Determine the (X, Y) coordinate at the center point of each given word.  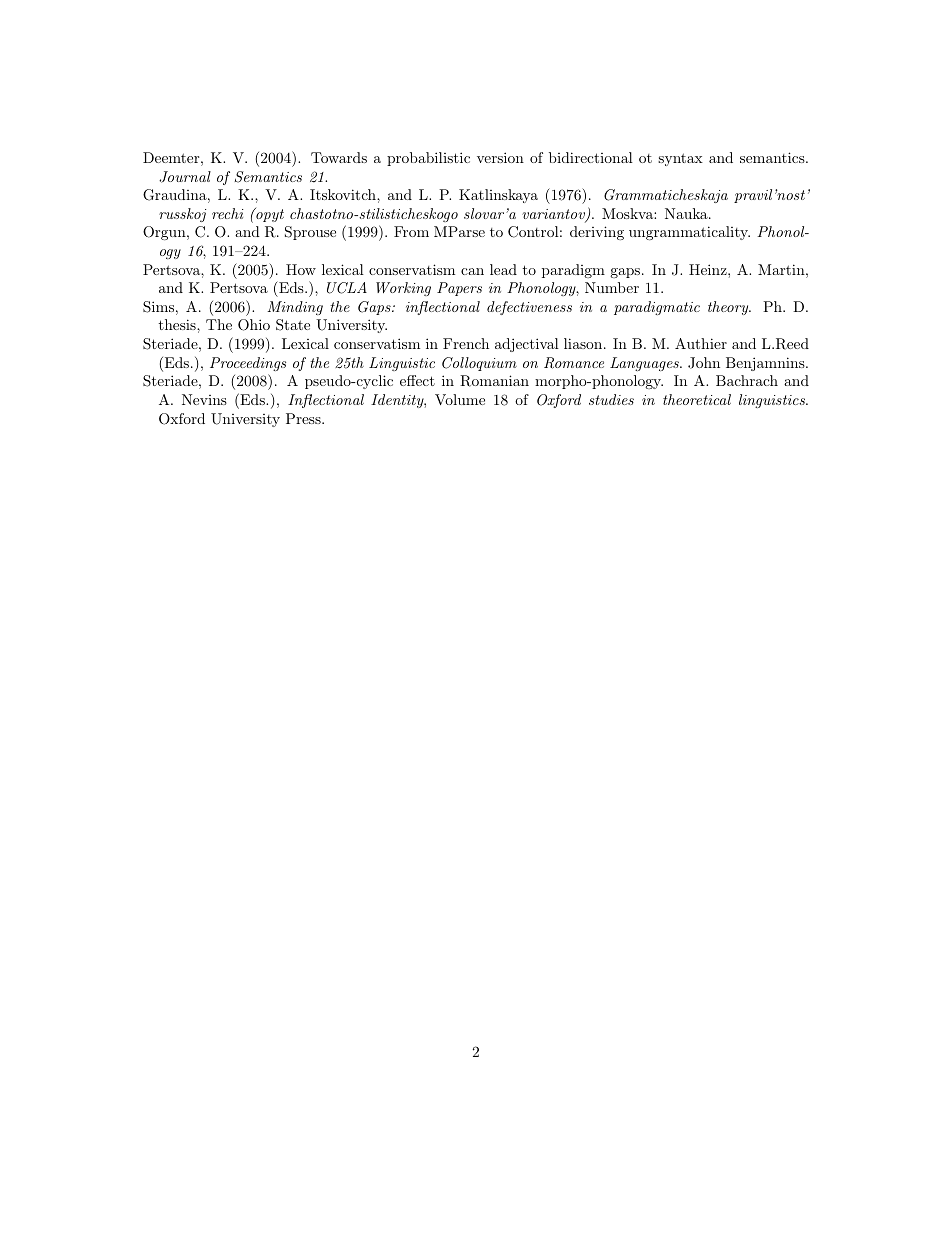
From (411, 231)
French (466, 343)
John (704, 363)
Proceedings (248, 364)
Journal (185, 177)
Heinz (709, 269)
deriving (597, 233)
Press (304, 418)
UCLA (347, 288)
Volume (460, 399)
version (500, 157)
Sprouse (310, 233)
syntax (680, 159)
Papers (459, 289)
